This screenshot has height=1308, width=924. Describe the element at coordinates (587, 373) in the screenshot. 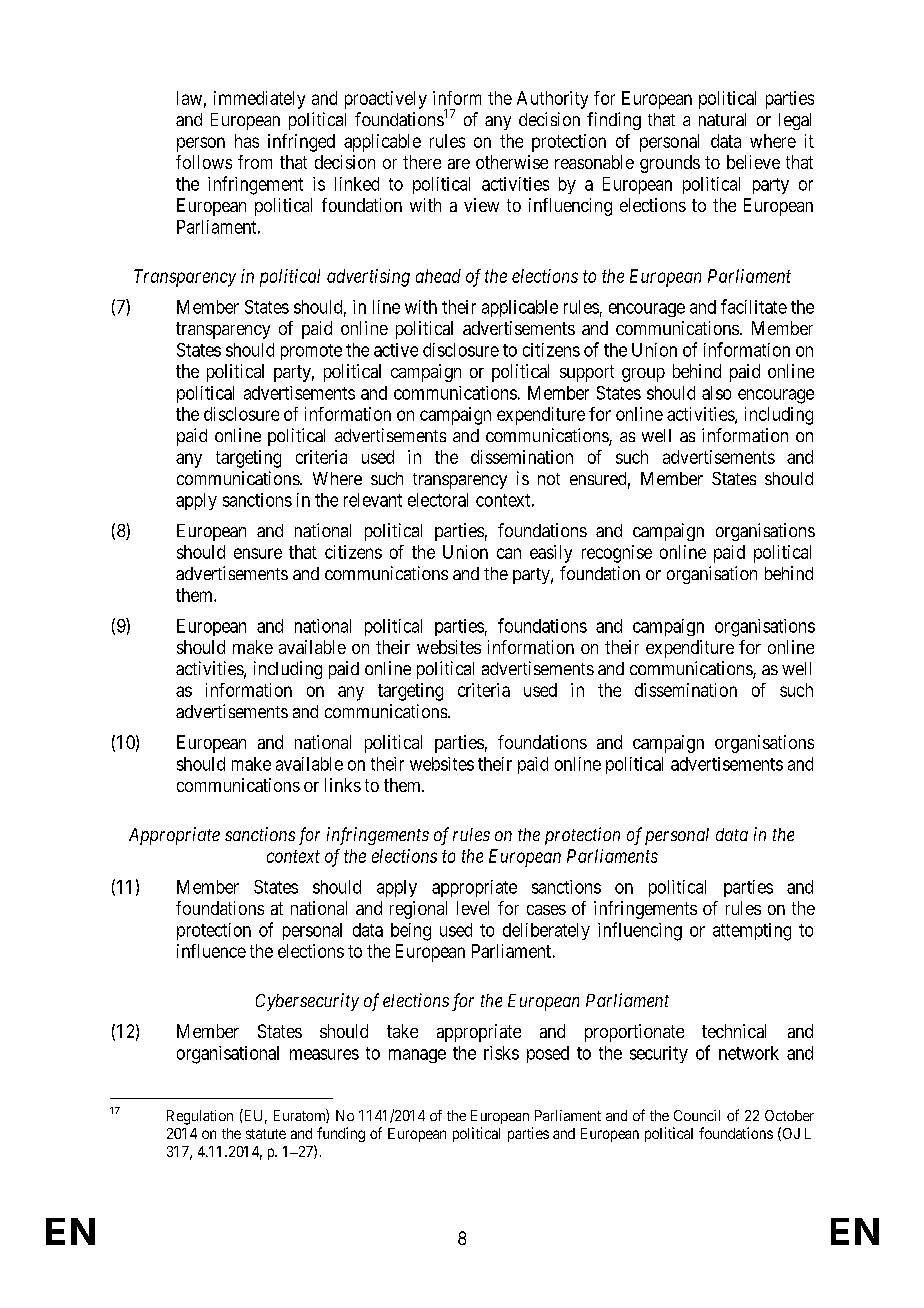

I see `support` at that location.
